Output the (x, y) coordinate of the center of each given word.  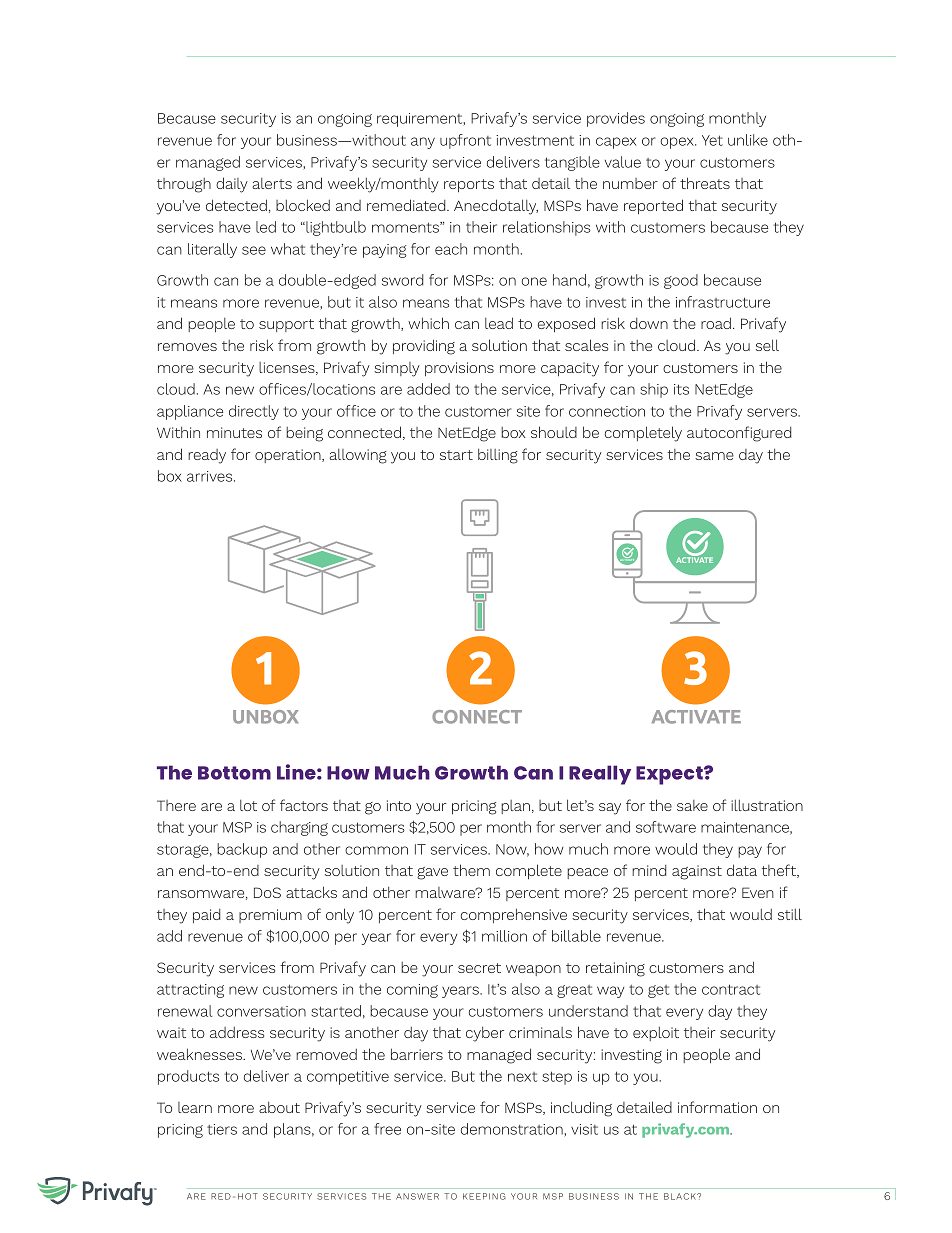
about (279, 1107)
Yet (712, 140)
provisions (459, 369)
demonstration (513, 1130)
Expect (670, 775)
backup (242, 850)
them (471, 870)
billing (498, 456)
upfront (465, 141)
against (697, 872)
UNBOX (265, 717)
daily (232, 185)
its (681, 389)
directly (254, 412)
